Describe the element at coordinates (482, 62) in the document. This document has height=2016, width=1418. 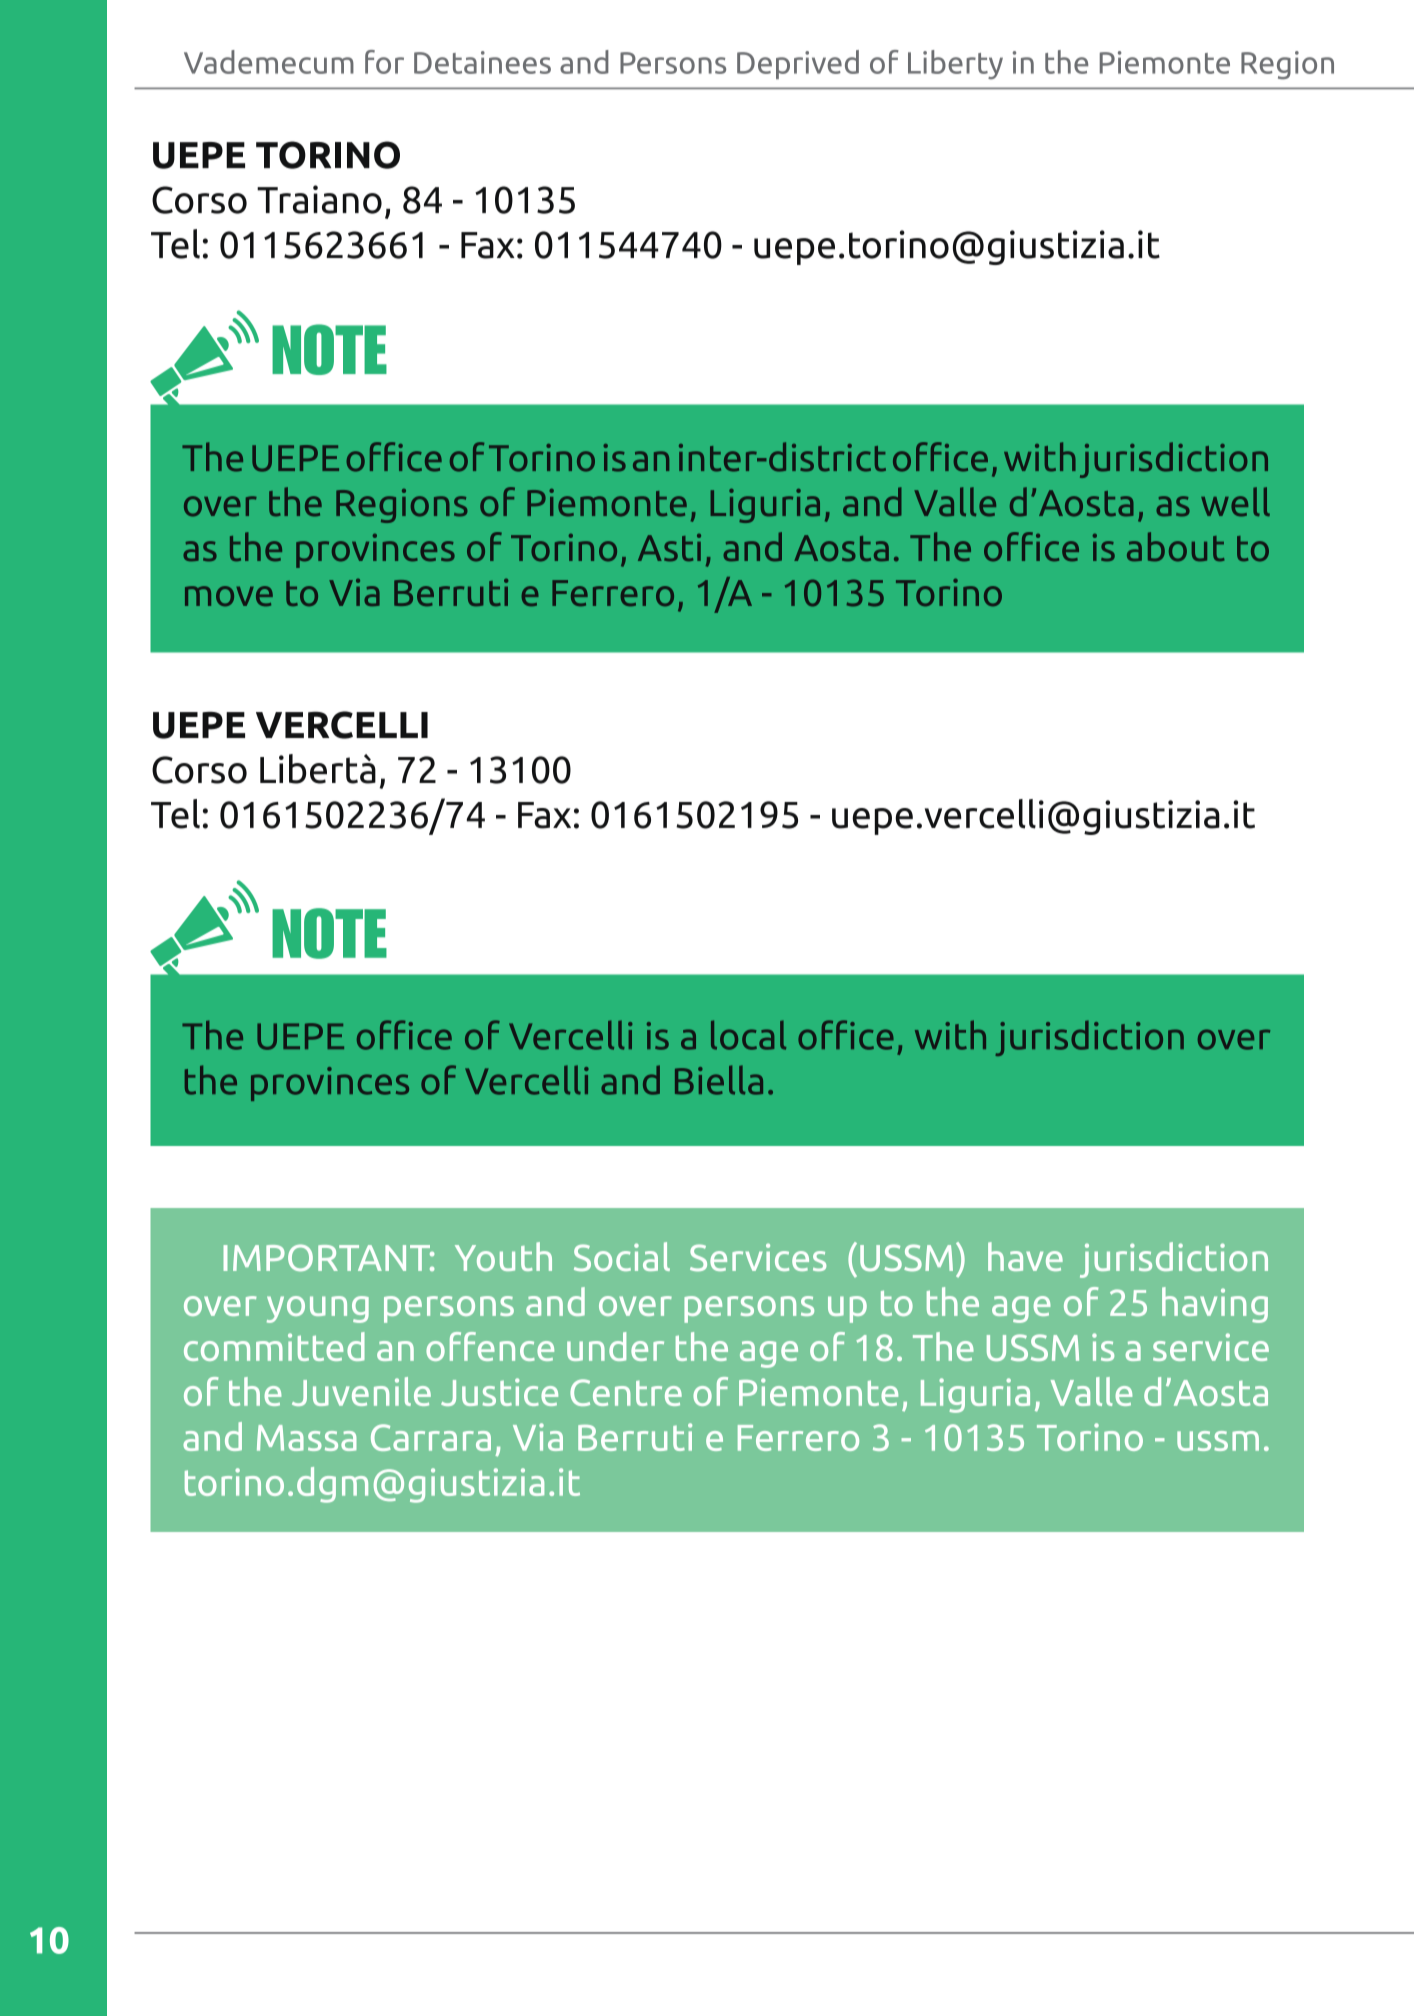
I see `Detainees` at that location.
